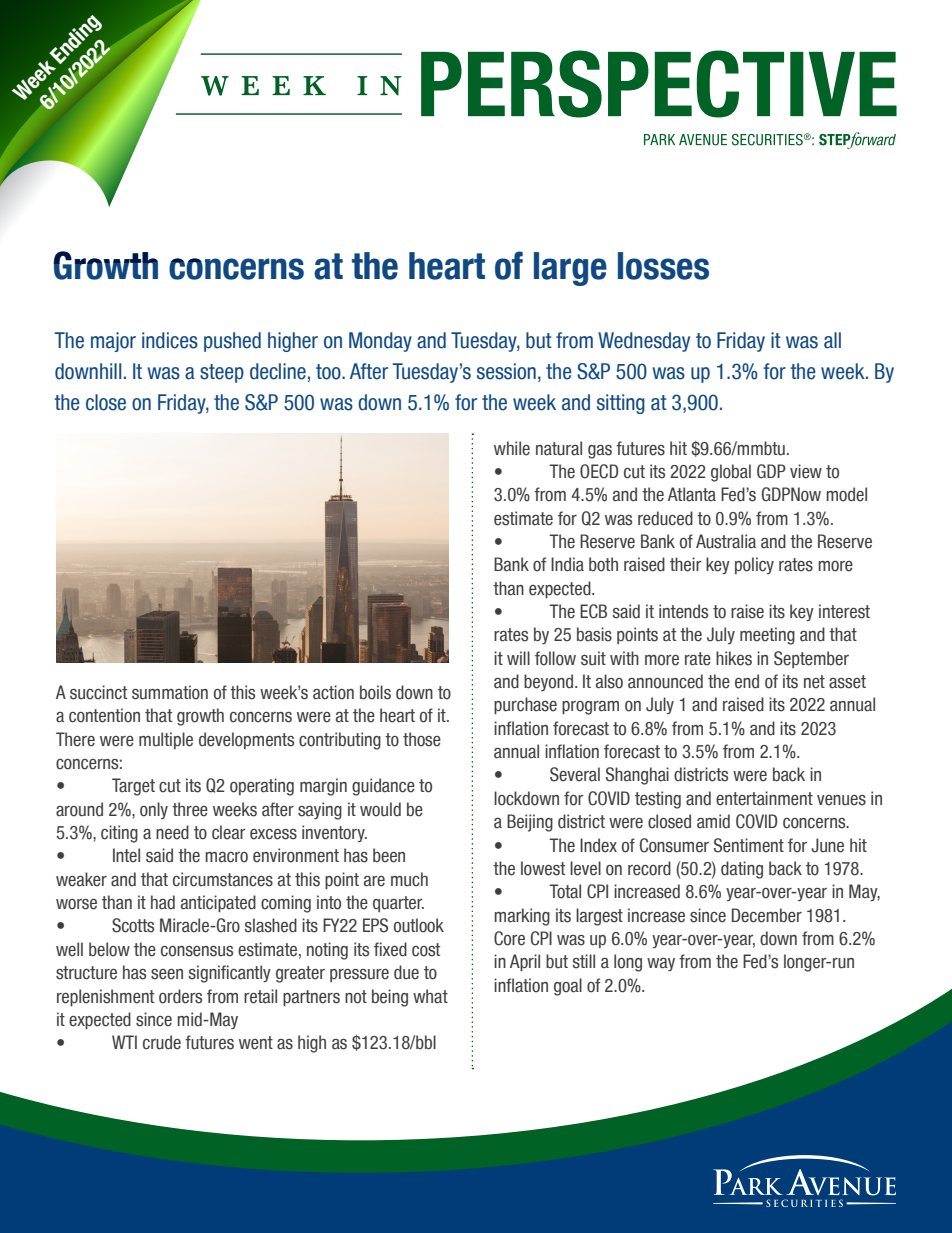 Image resolution: width=952 pixels, height=1233 pixels. Describe the element at coordinates (726, 541) in the screenshot. I see `Australia` at that location.
